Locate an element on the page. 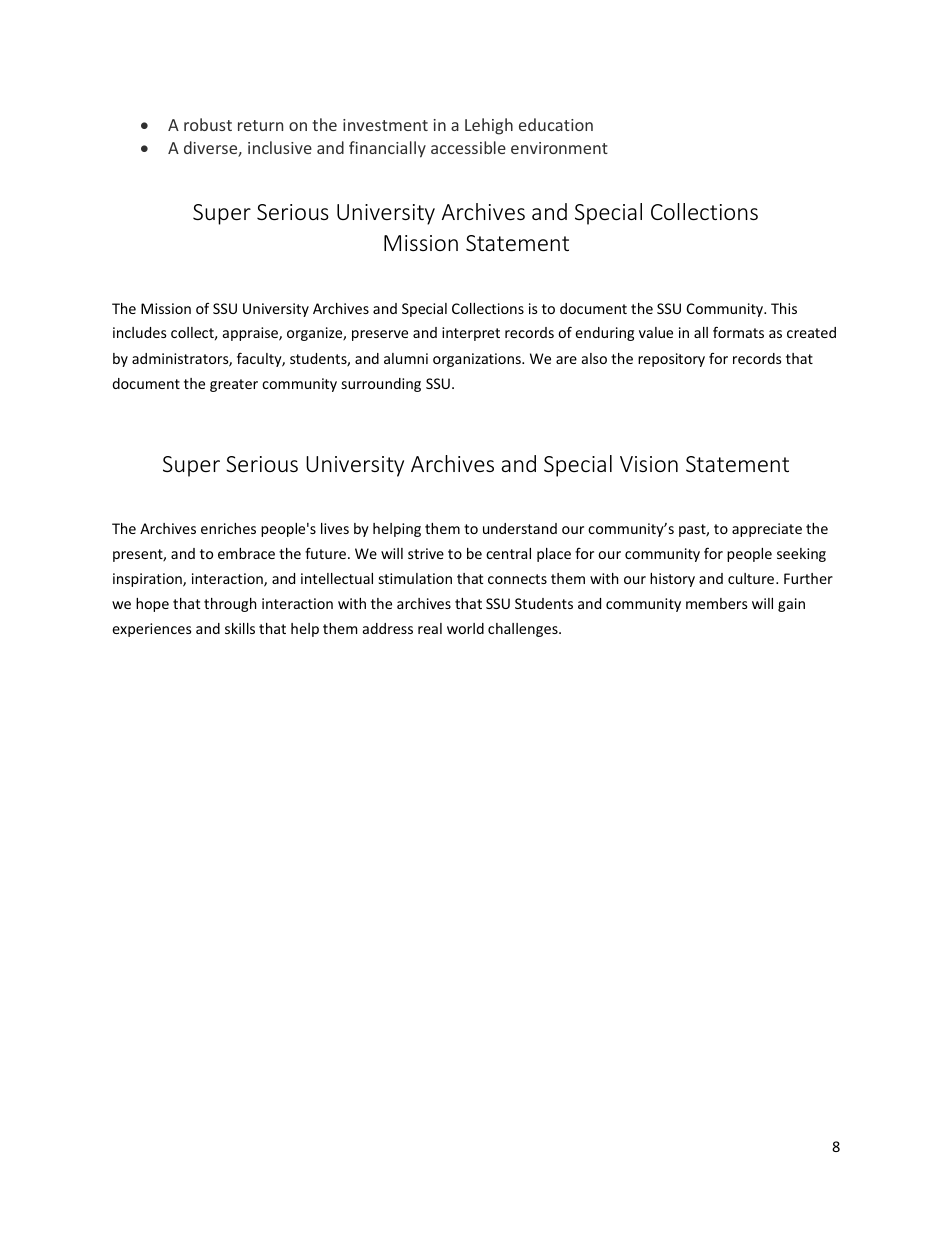 The image size is (952, 1233). surrounding is located at coordinates (381, 385).
